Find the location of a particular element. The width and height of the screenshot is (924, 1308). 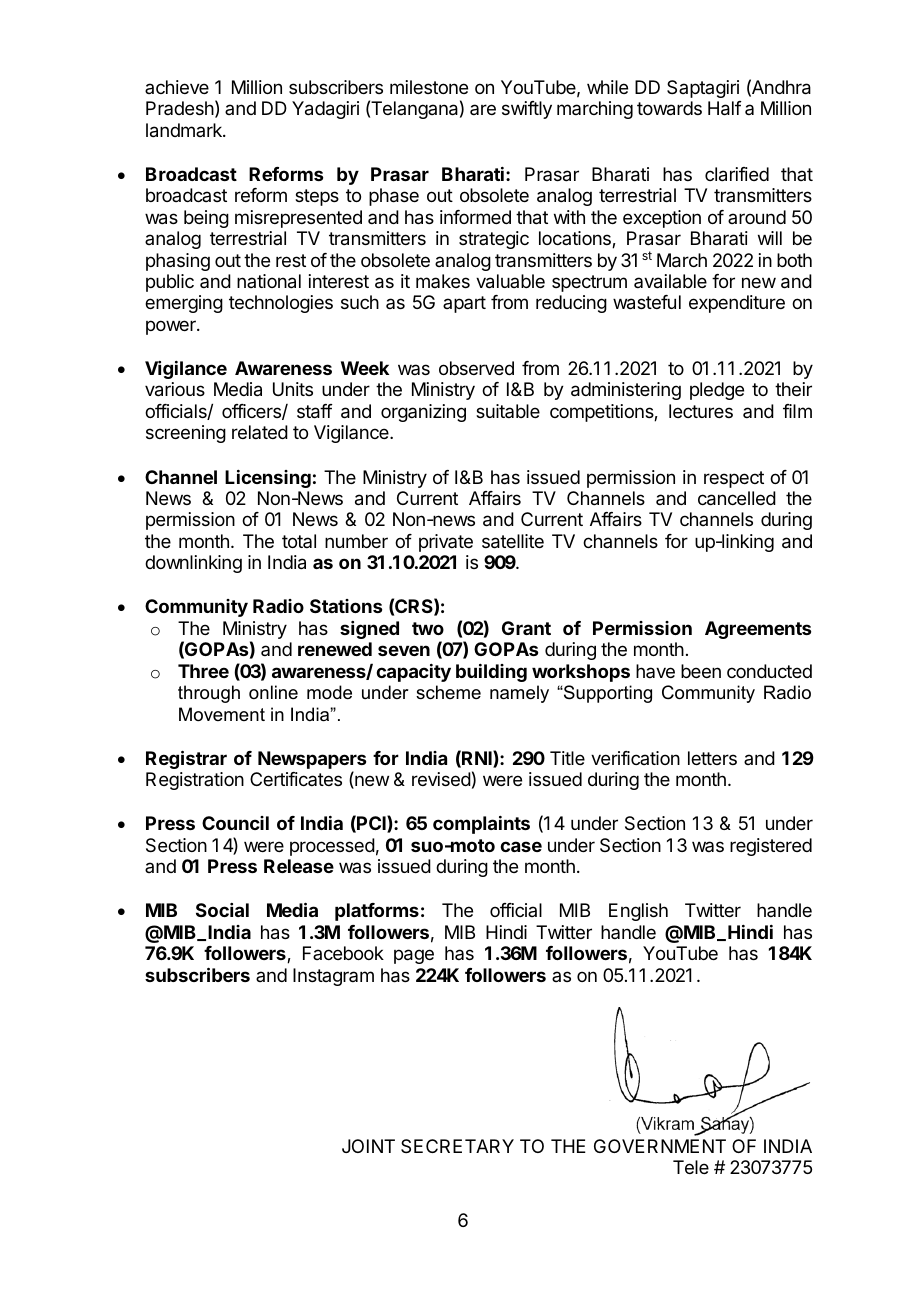

Grant is located at coordinates (526, 628).
